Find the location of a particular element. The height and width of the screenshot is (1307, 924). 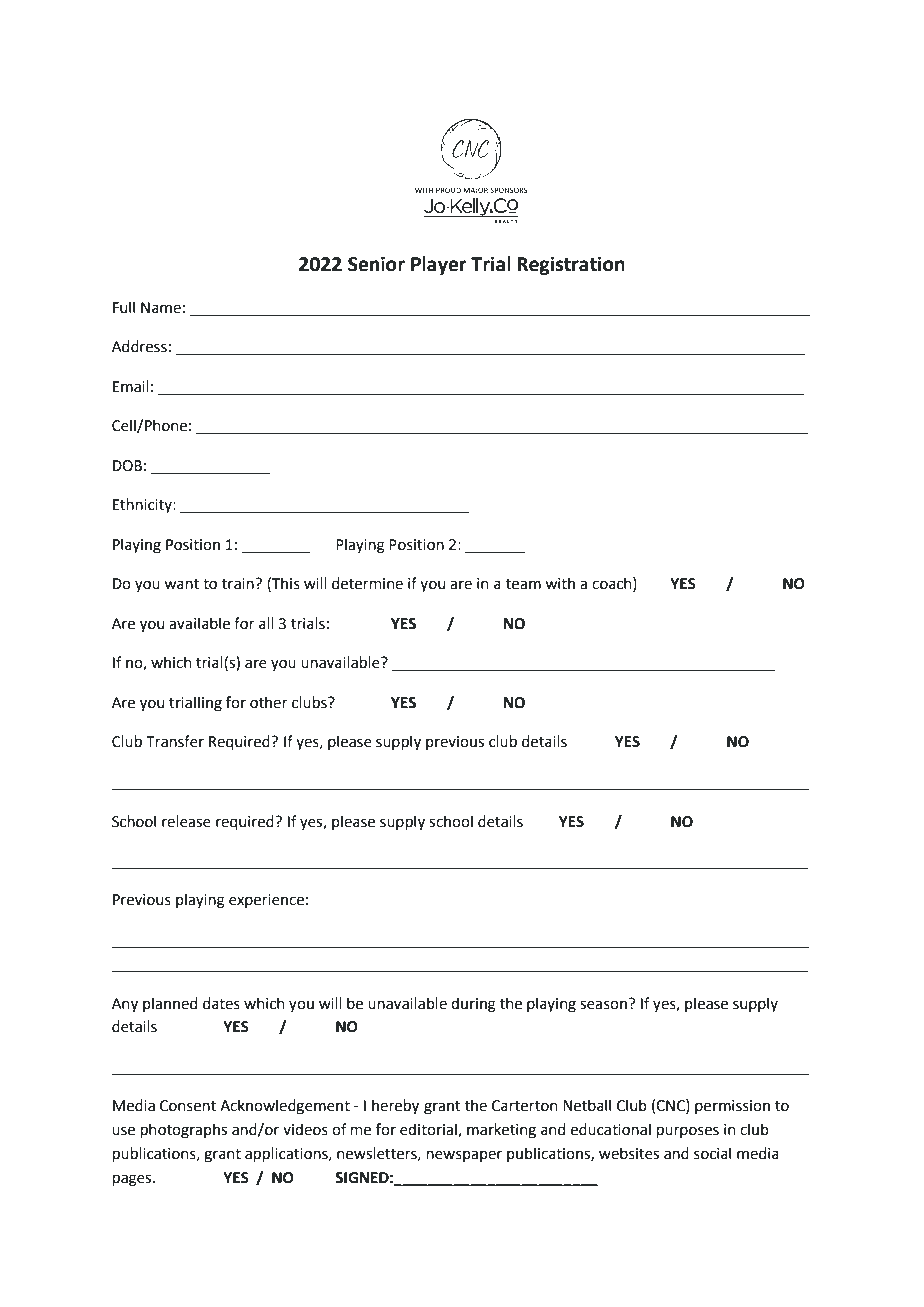

photographs is located at coordinates (184, 1131).
